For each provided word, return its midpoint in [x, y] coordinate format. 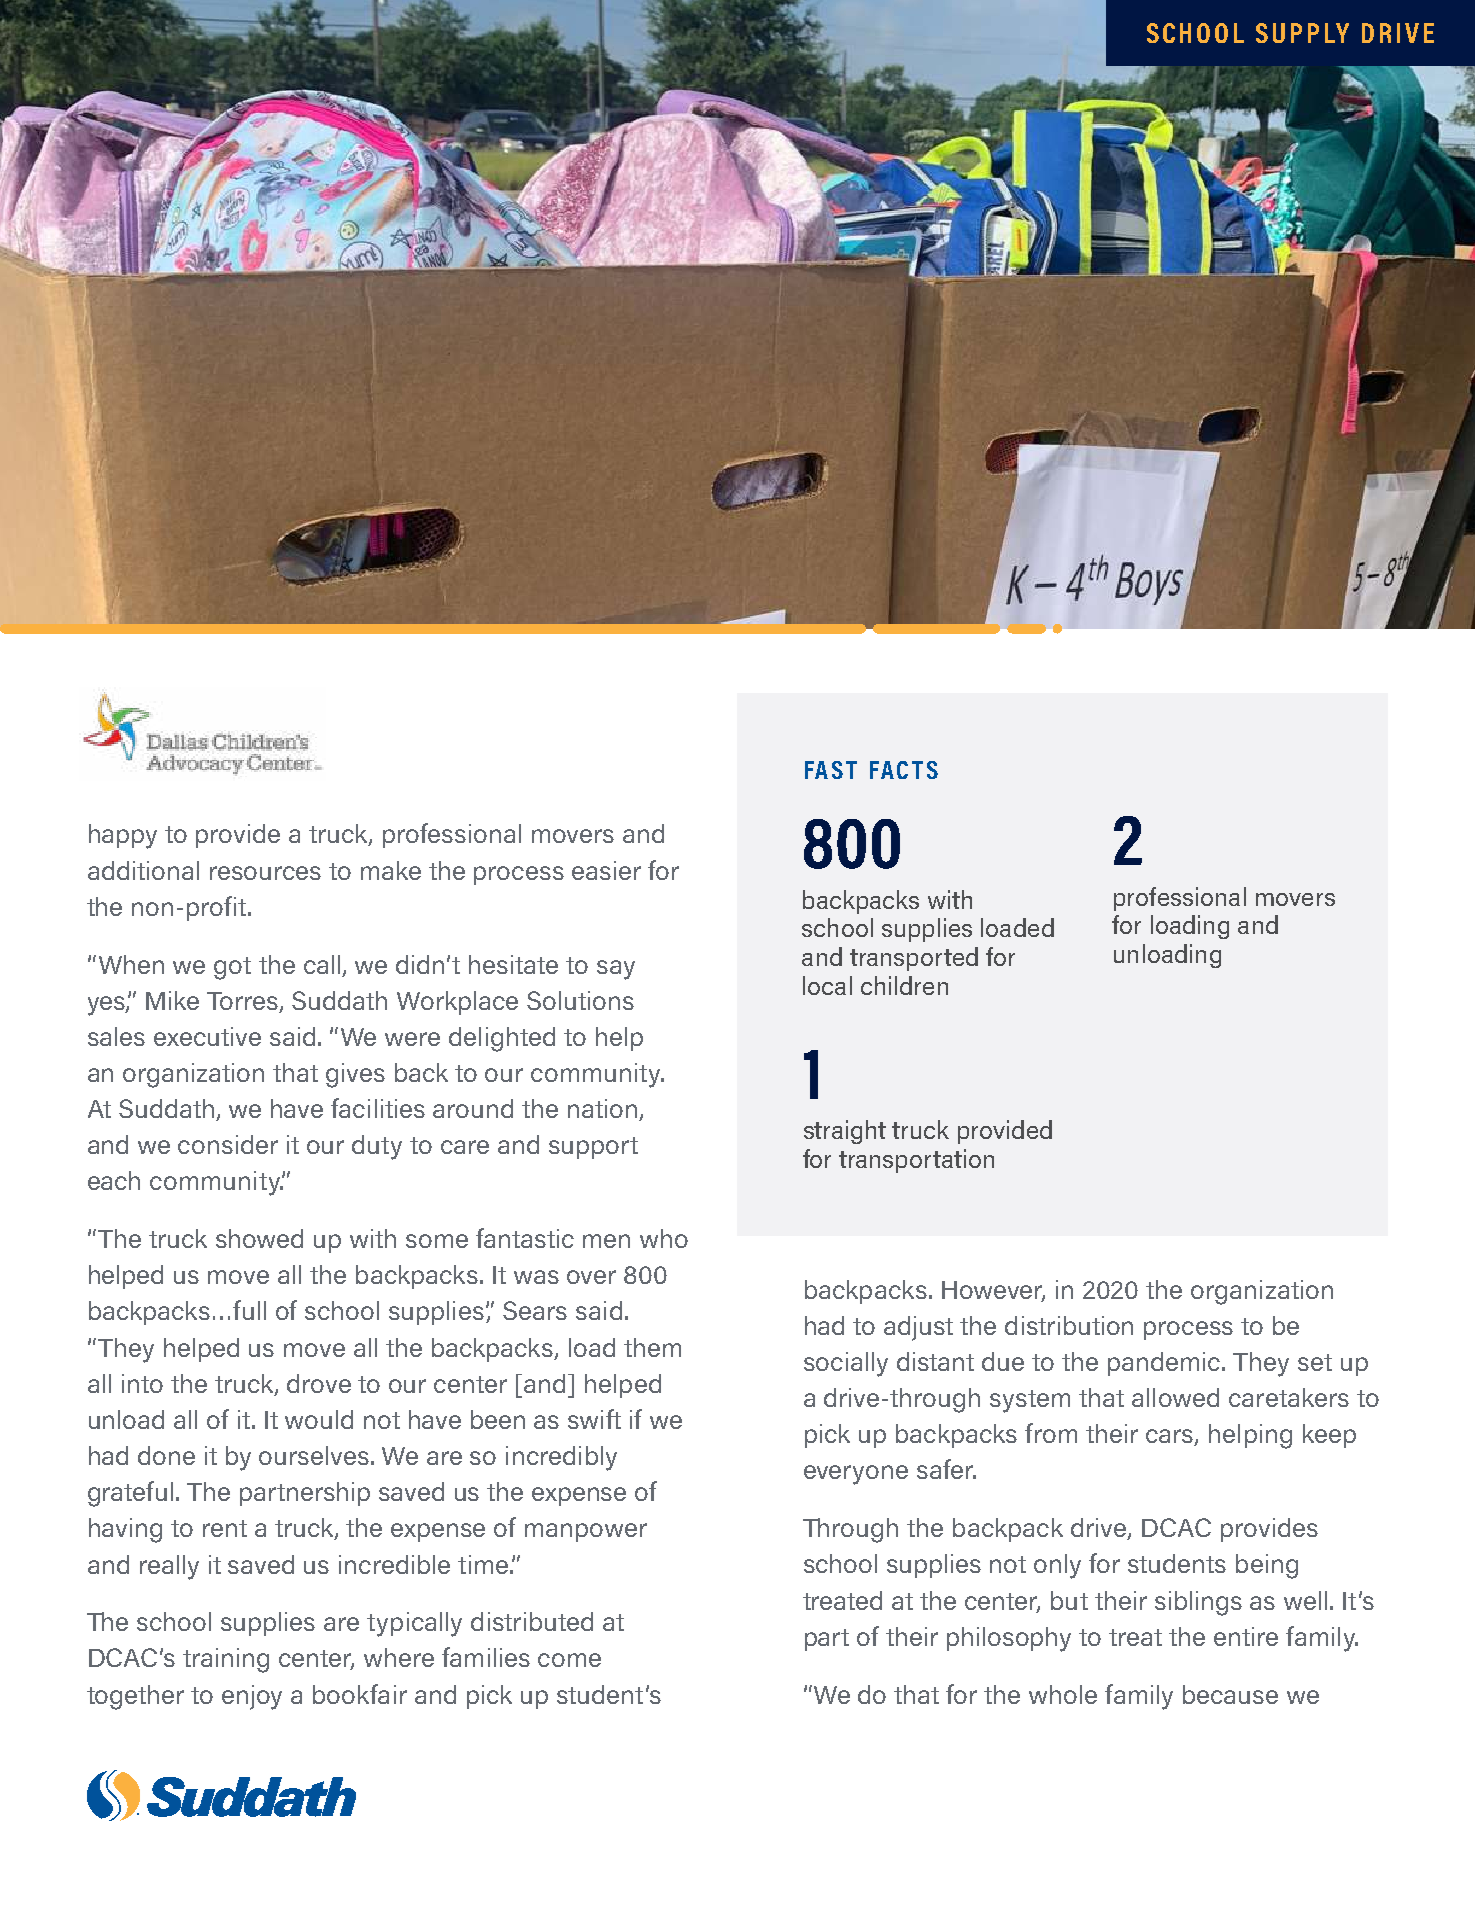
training [226, 1660]
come [569, 1660]
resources [265, 873]
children [904, 985]
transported [914, 959]
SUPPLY [1302, 33]
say [616, 970]
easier [606, 870]
